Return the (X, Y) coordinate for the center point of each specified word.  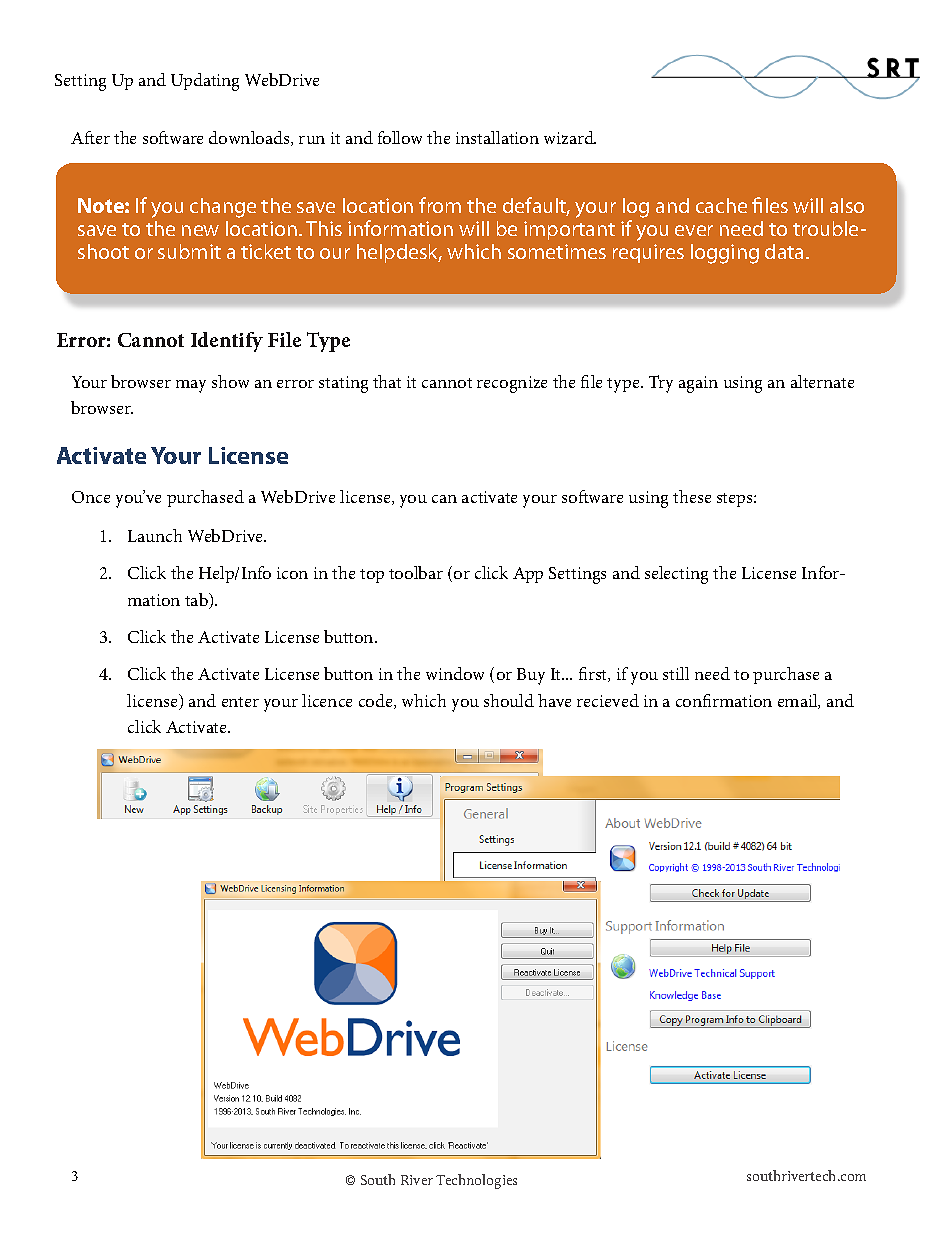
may (191, 386)
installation (497, 137)
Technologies (476, 1181)
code (377, 701)
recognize (512, 384)
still (676, 673)
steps (736, 500)
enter (240, 702)
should (509, 700)
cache (721, 205)
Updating (205, 82)
